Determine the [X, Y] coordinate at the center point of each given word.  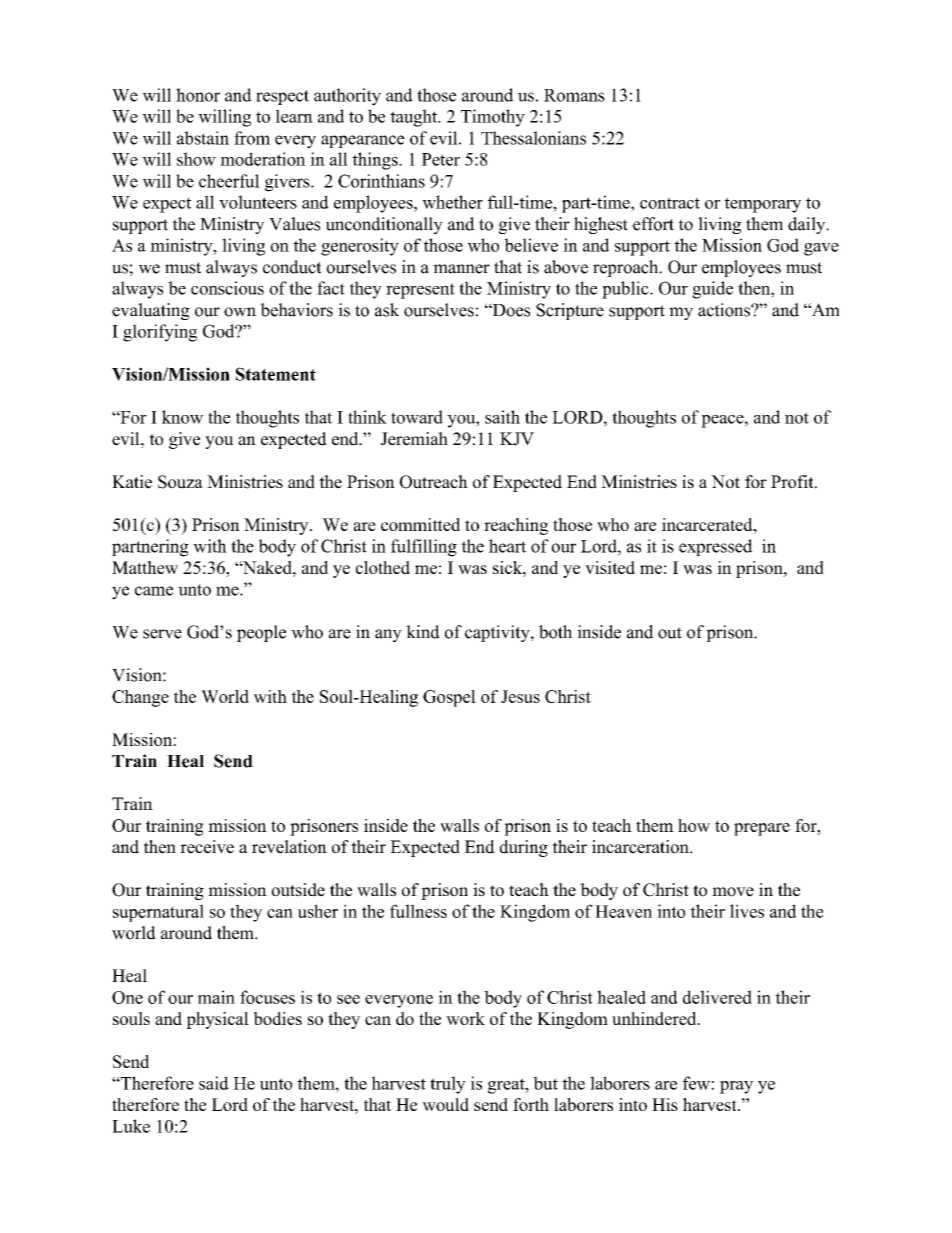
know [182, 417]
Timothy [493, 118]
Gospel [449, 698]
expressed [715, 547]
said [214, 1083]
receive [207, 847]
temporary [763, 205]
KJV [517, 439]
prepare [762, 829]
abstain [203, 138]
